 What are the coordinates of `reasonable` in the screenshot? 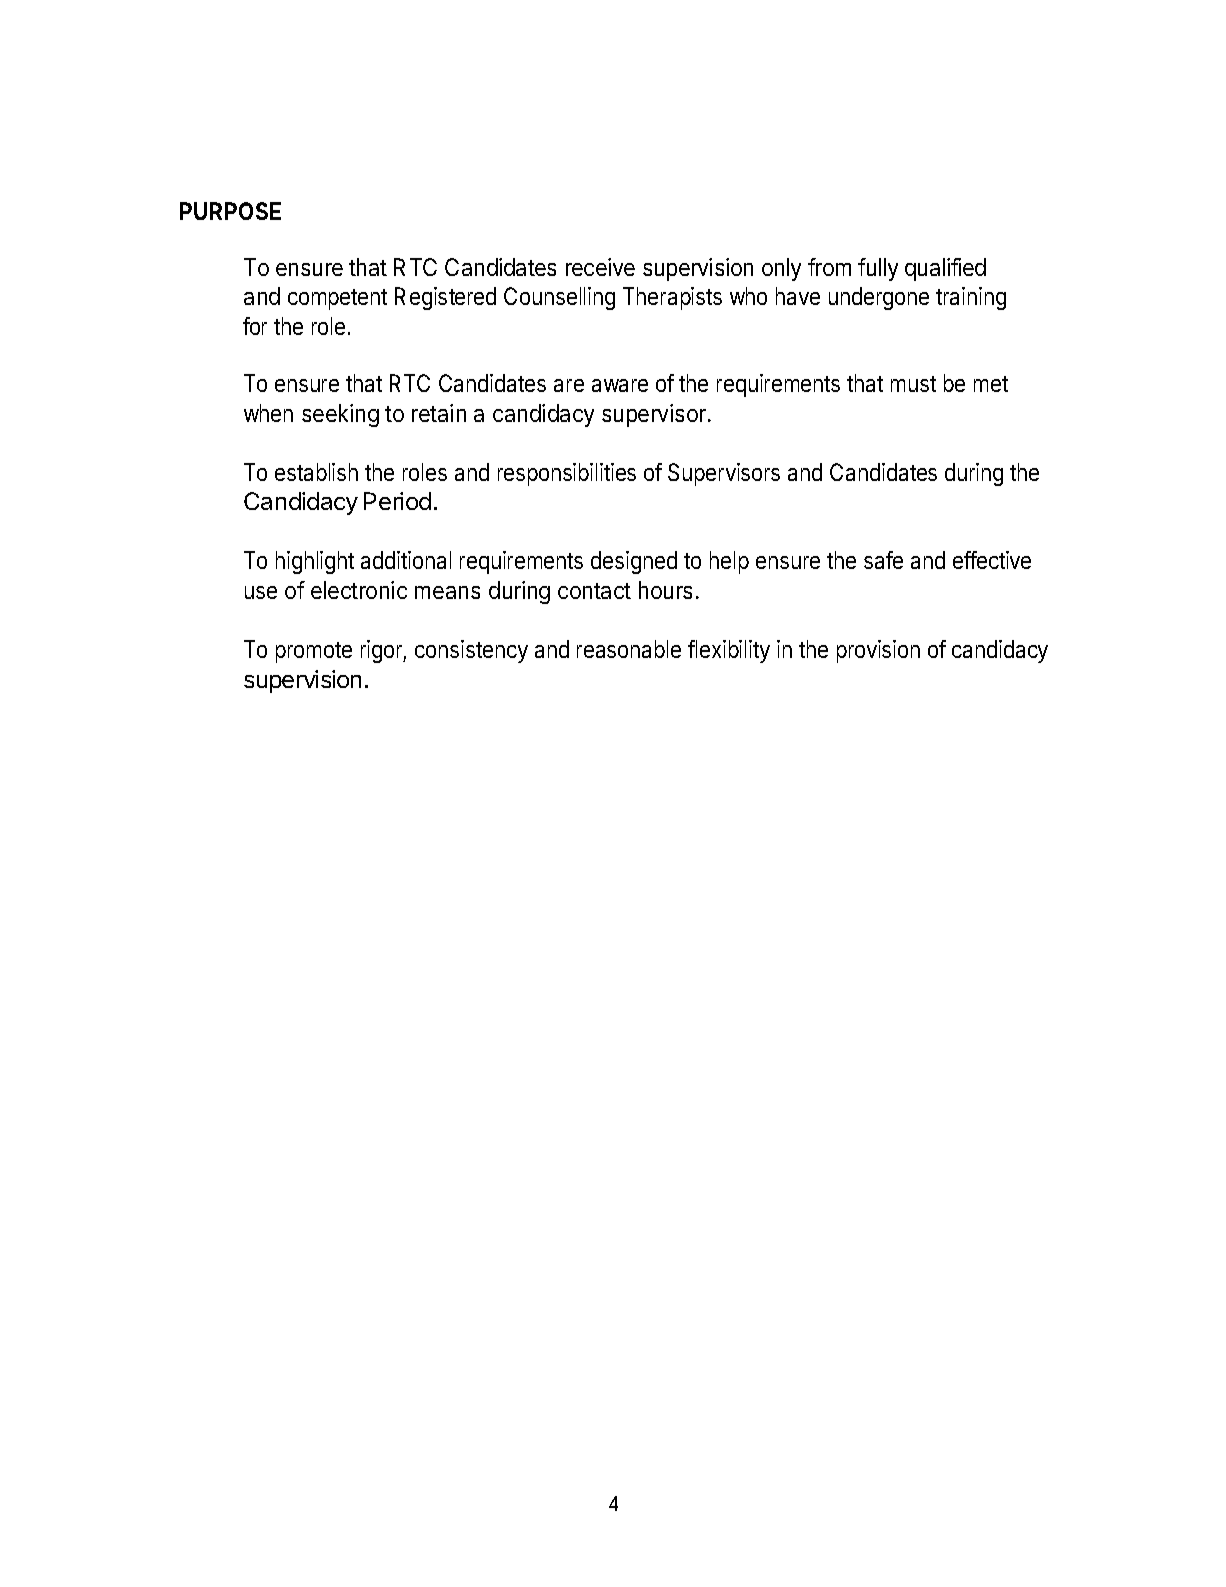 It's located at (629, 649).
